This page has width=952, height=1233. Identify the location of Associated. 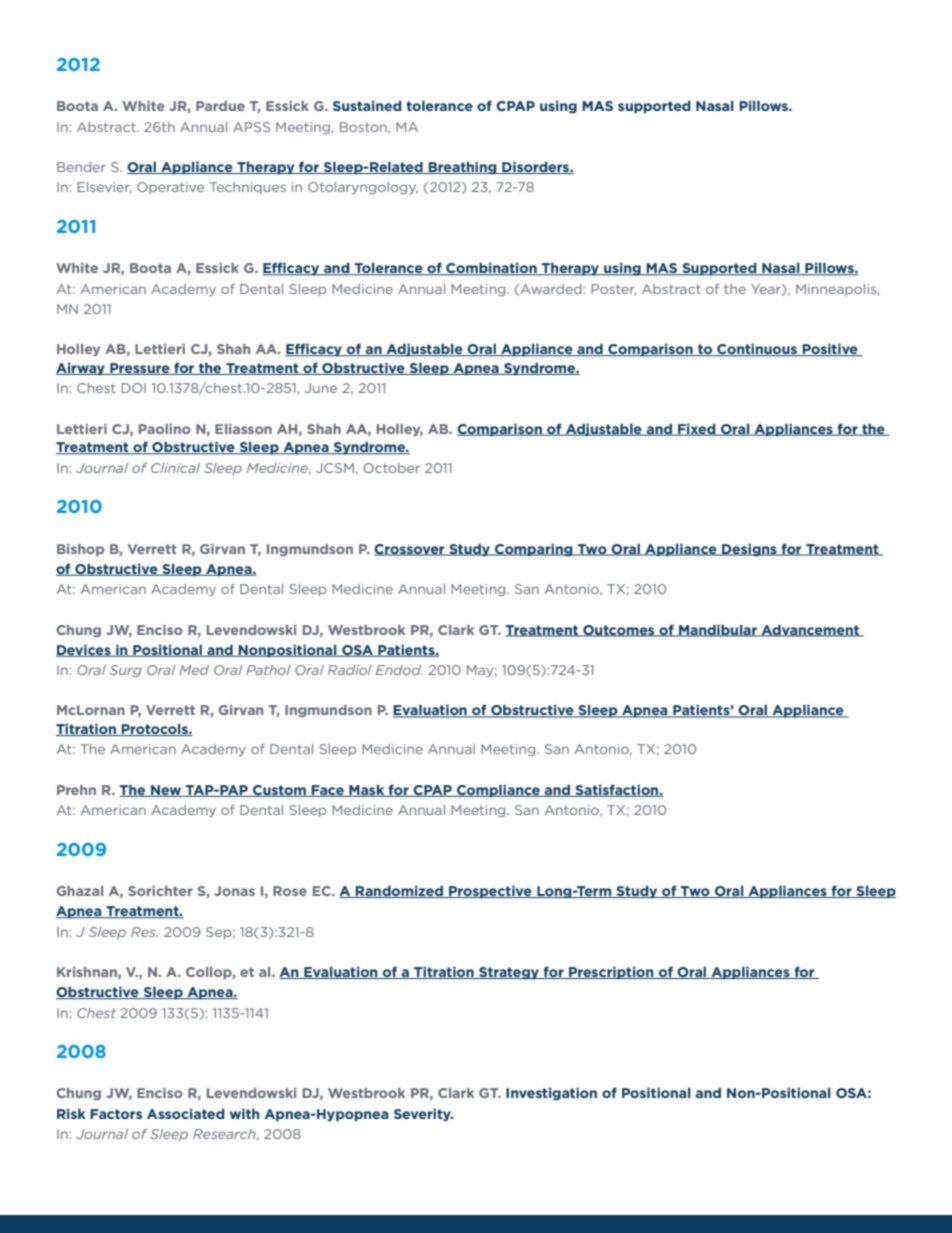
(186, 1113).
